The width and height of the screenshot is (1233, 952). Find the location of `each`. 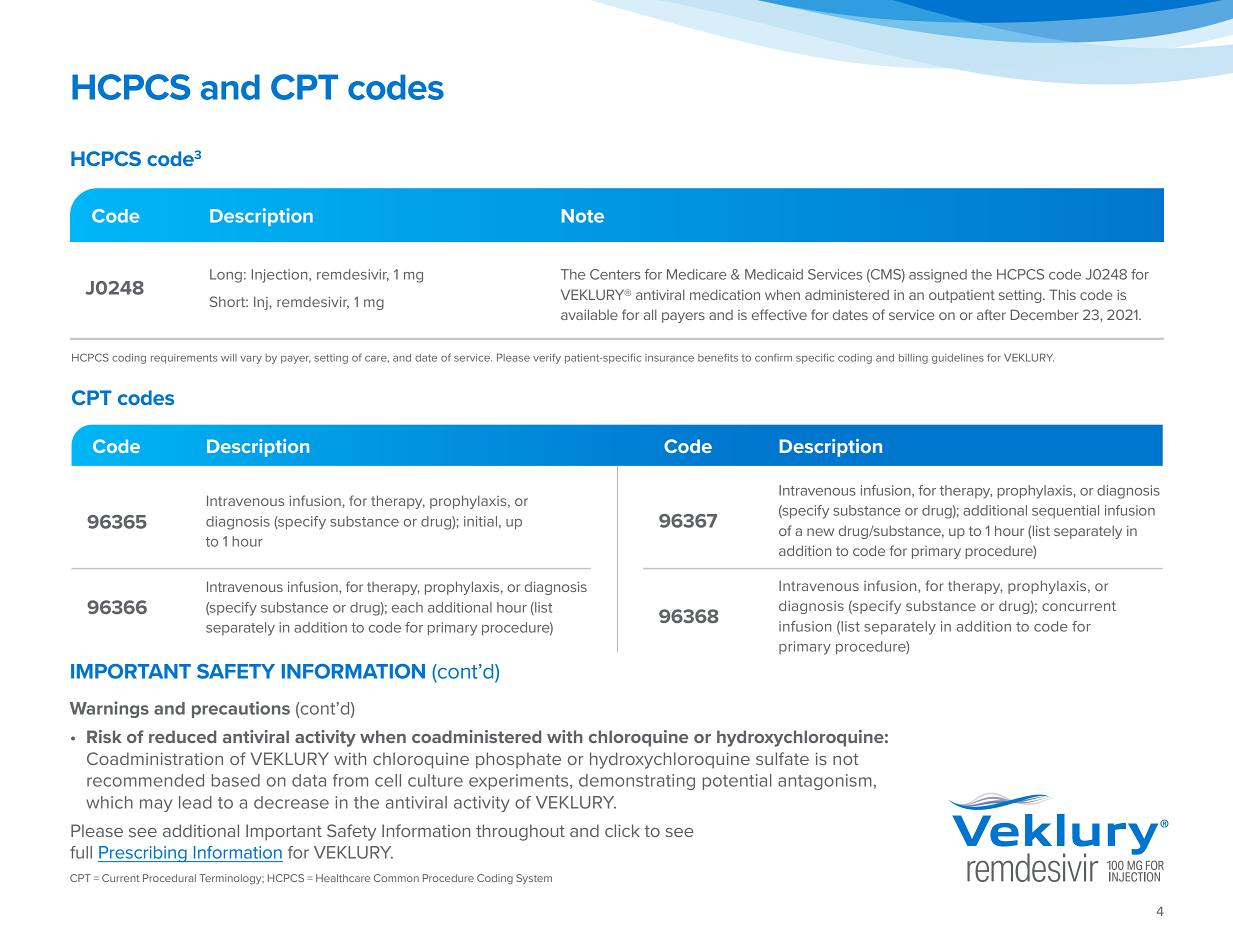

each is located at coordinates (407, 607).
